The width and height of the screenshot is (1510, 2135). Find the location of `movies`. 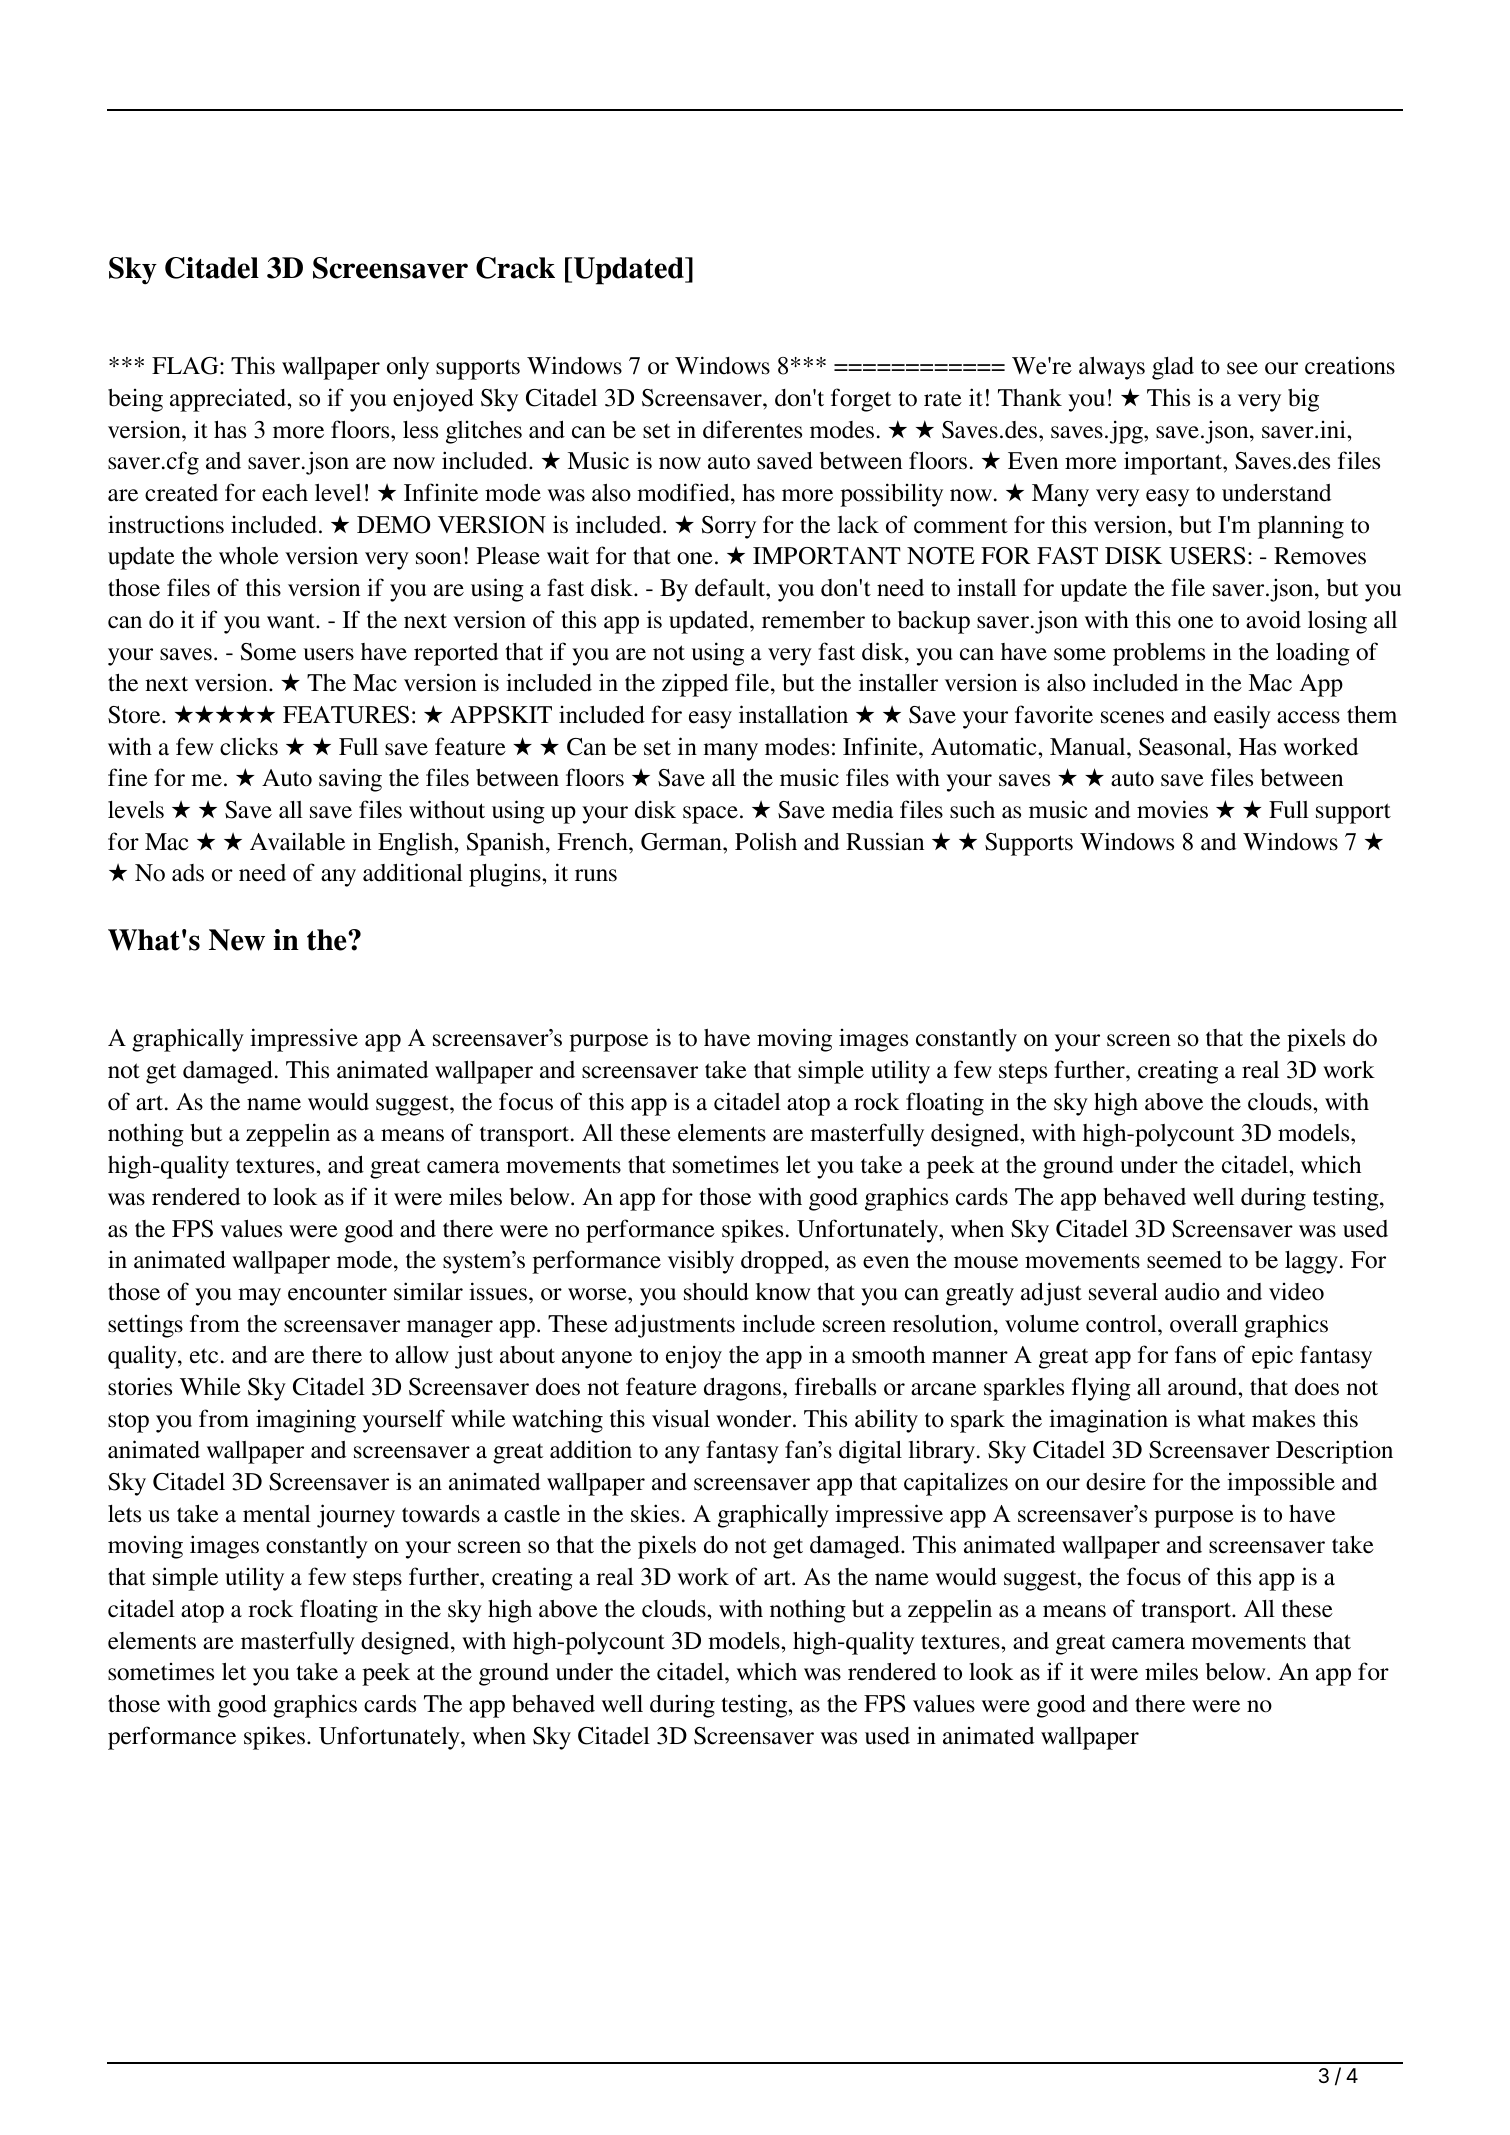

movies is located at coordinates (1172, 809).
